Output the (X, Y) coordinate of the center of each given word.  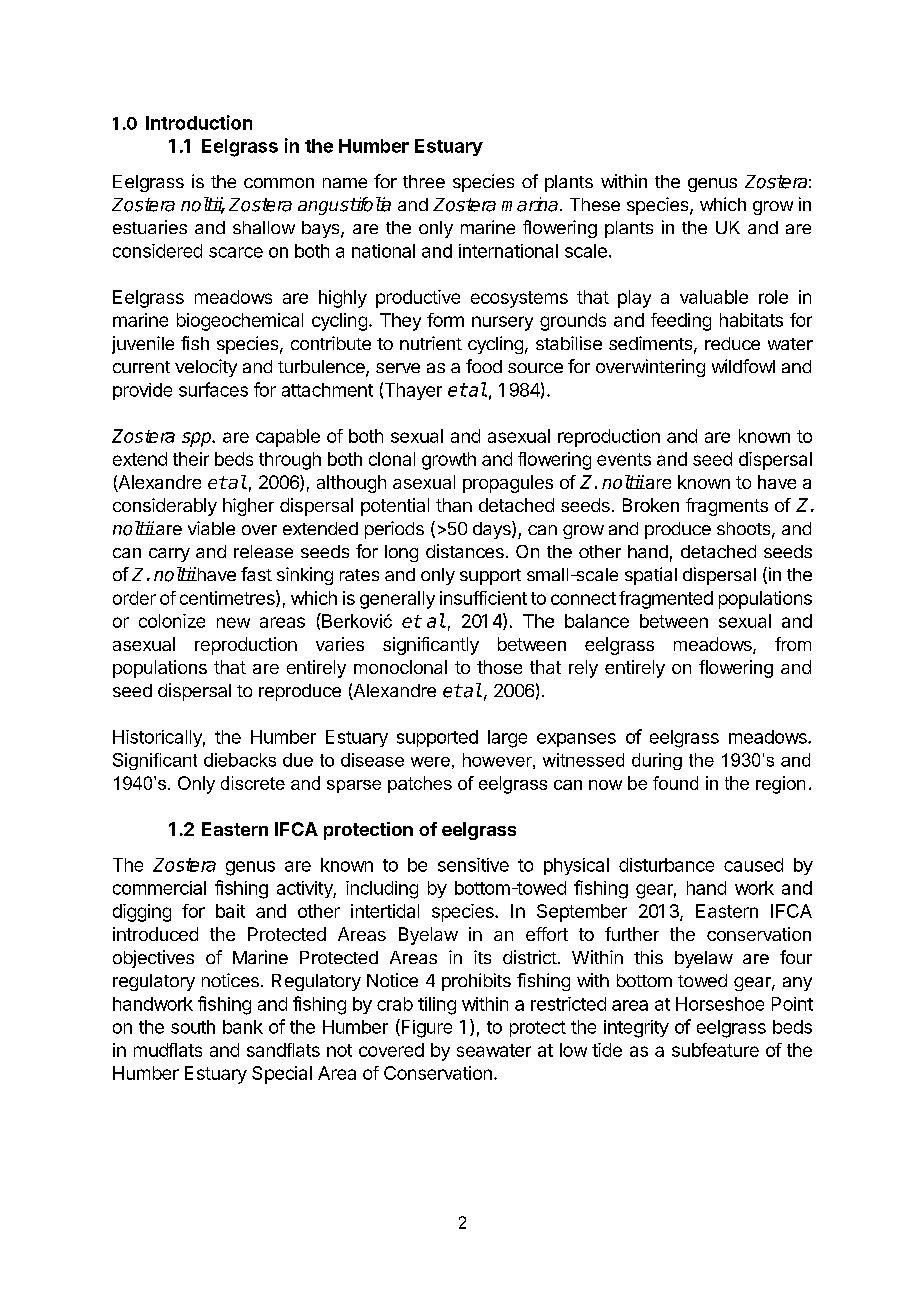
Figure (425, 1028)
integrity (636, 1029)
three (424, 181)
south (193, 1027)
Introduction (199, 122)
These (595, 204)
